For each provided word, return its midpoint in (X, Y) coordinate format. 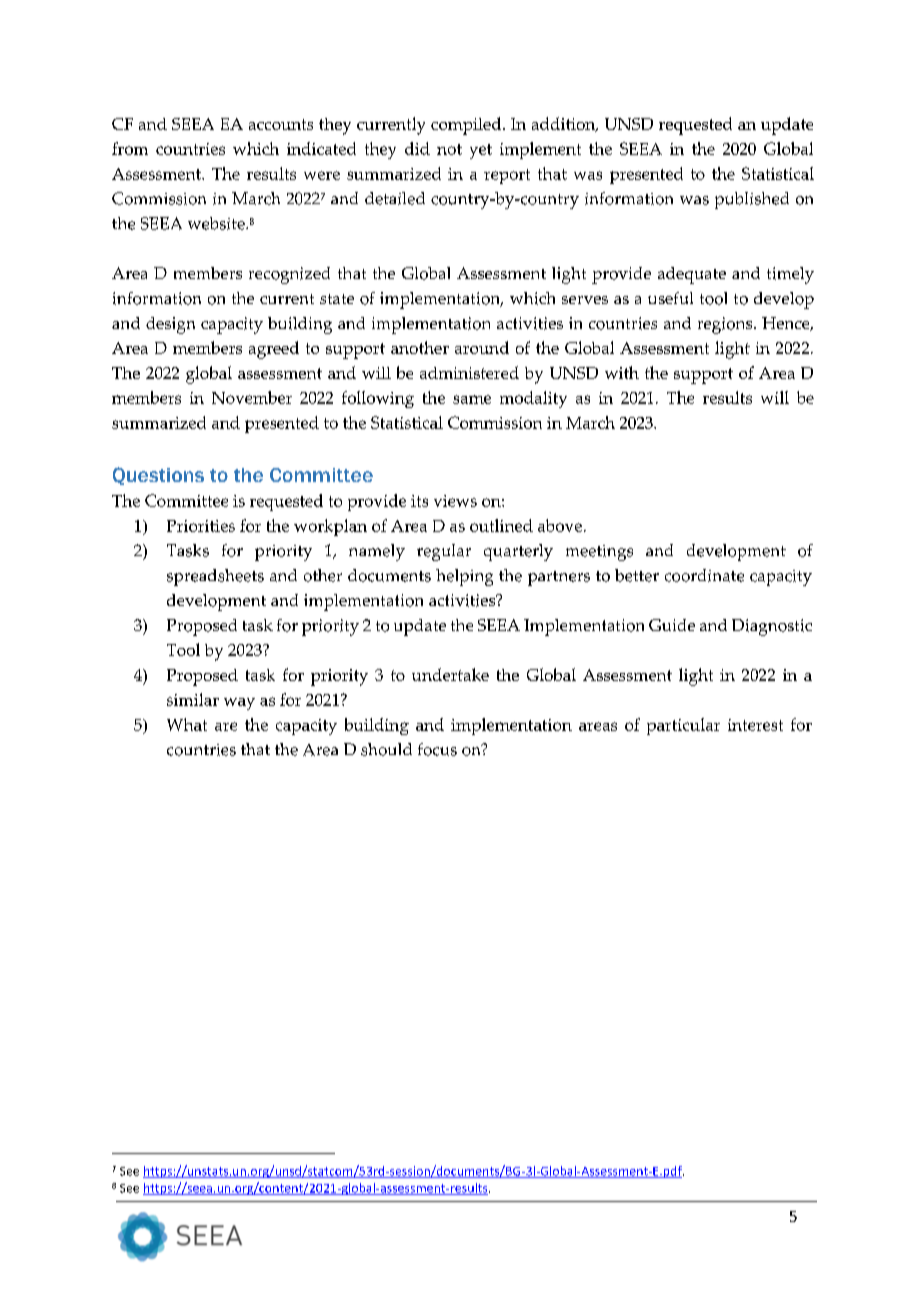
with (622, 372)
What (187, 724)
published (752, 200)
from (130, 148)
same (472, 399)
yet (481, 151)
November (252, 397)
